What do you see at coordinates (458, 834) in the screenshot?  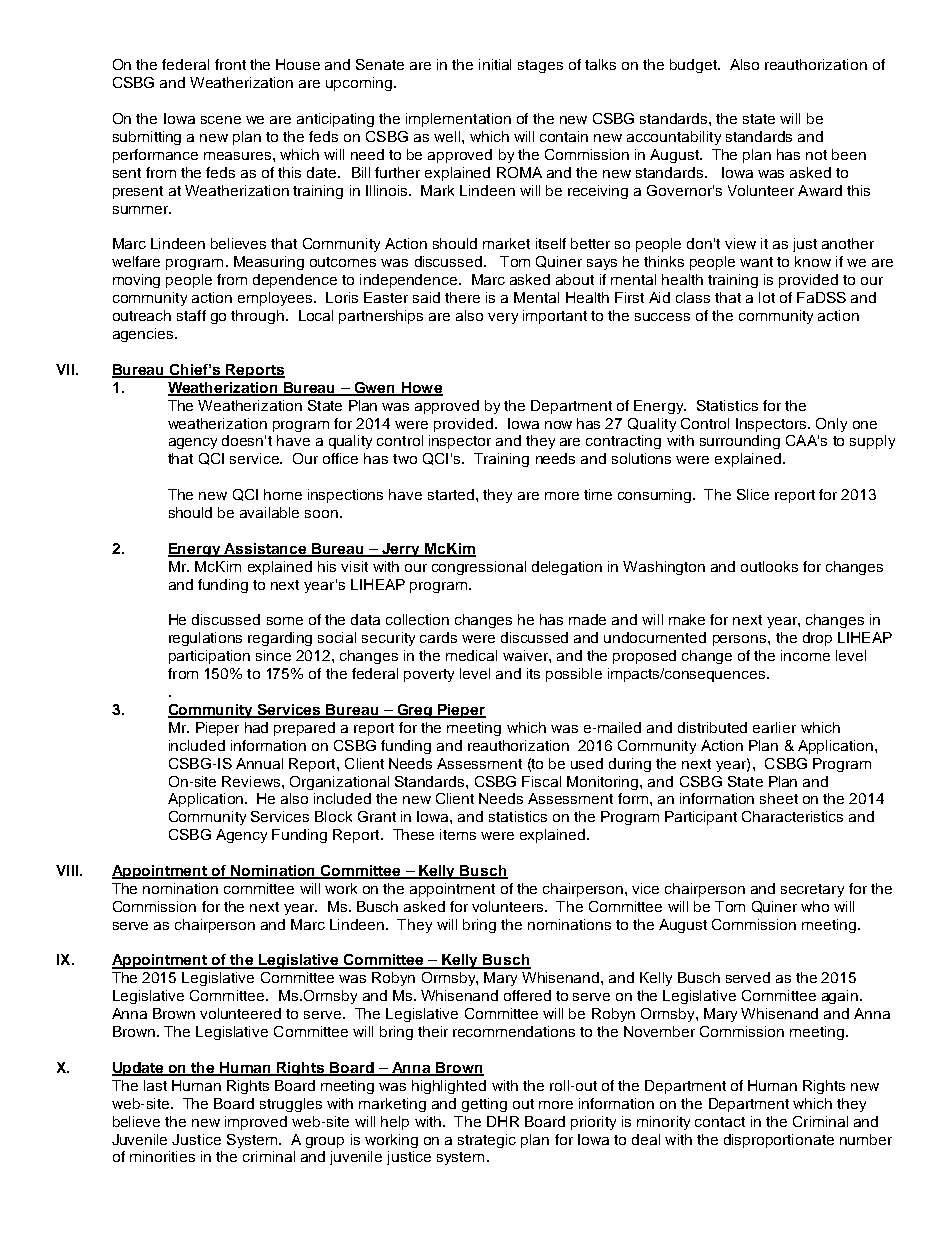 I see `items` at bounding box center [458, 834].
